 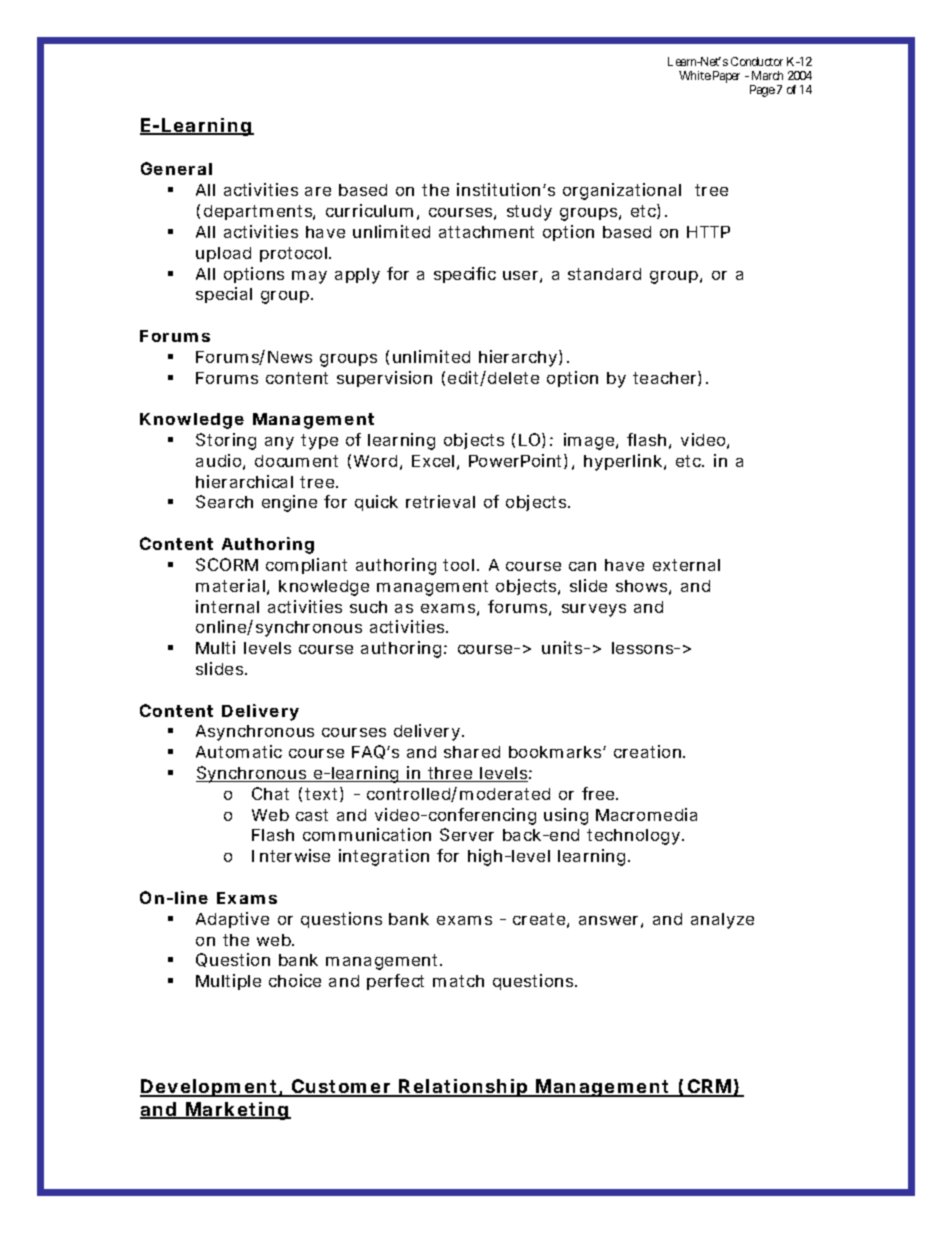 I want to click on Server, so click(x=467, y=834).
